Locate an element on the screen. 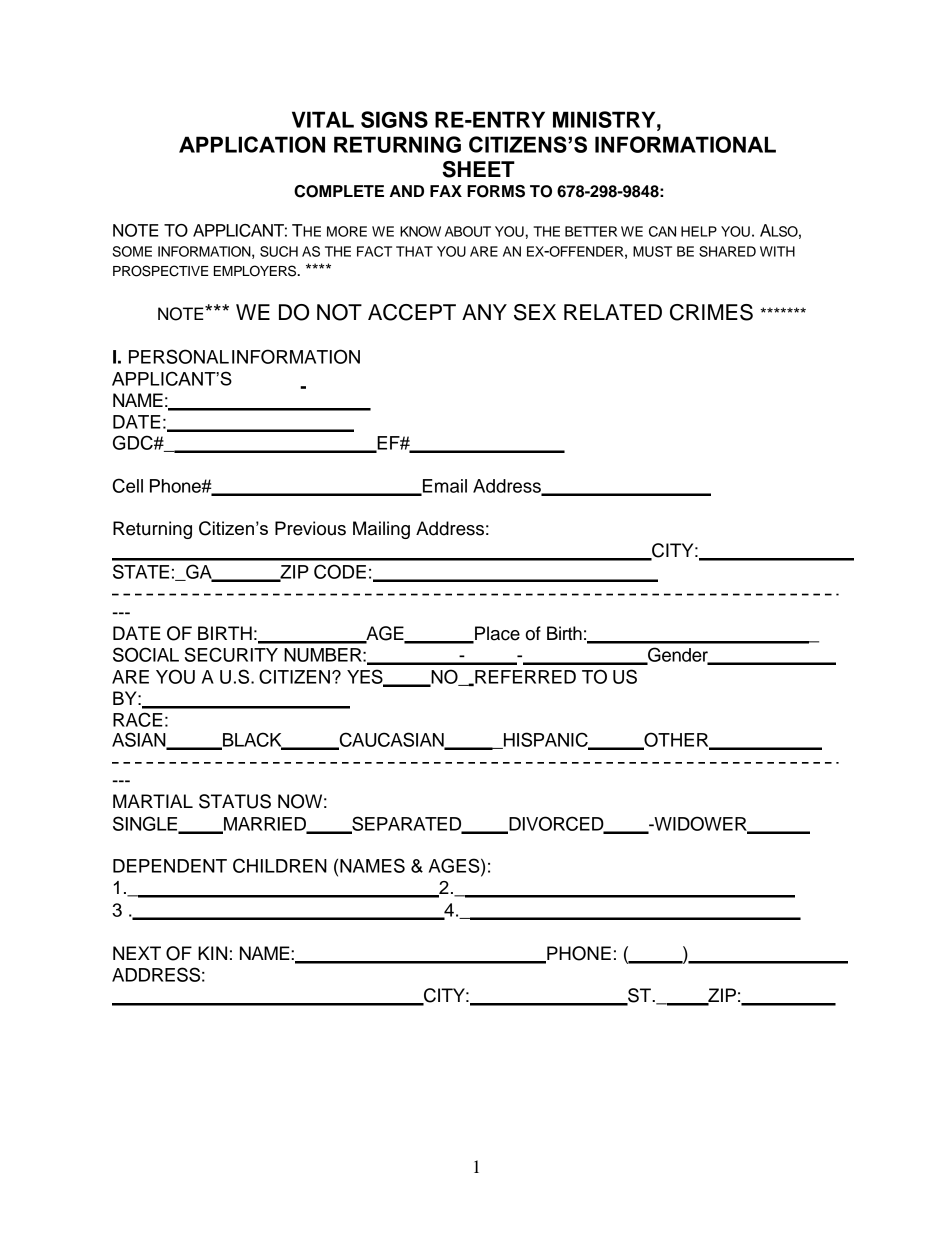  SECURITY is located at coordinates (231, 654).
